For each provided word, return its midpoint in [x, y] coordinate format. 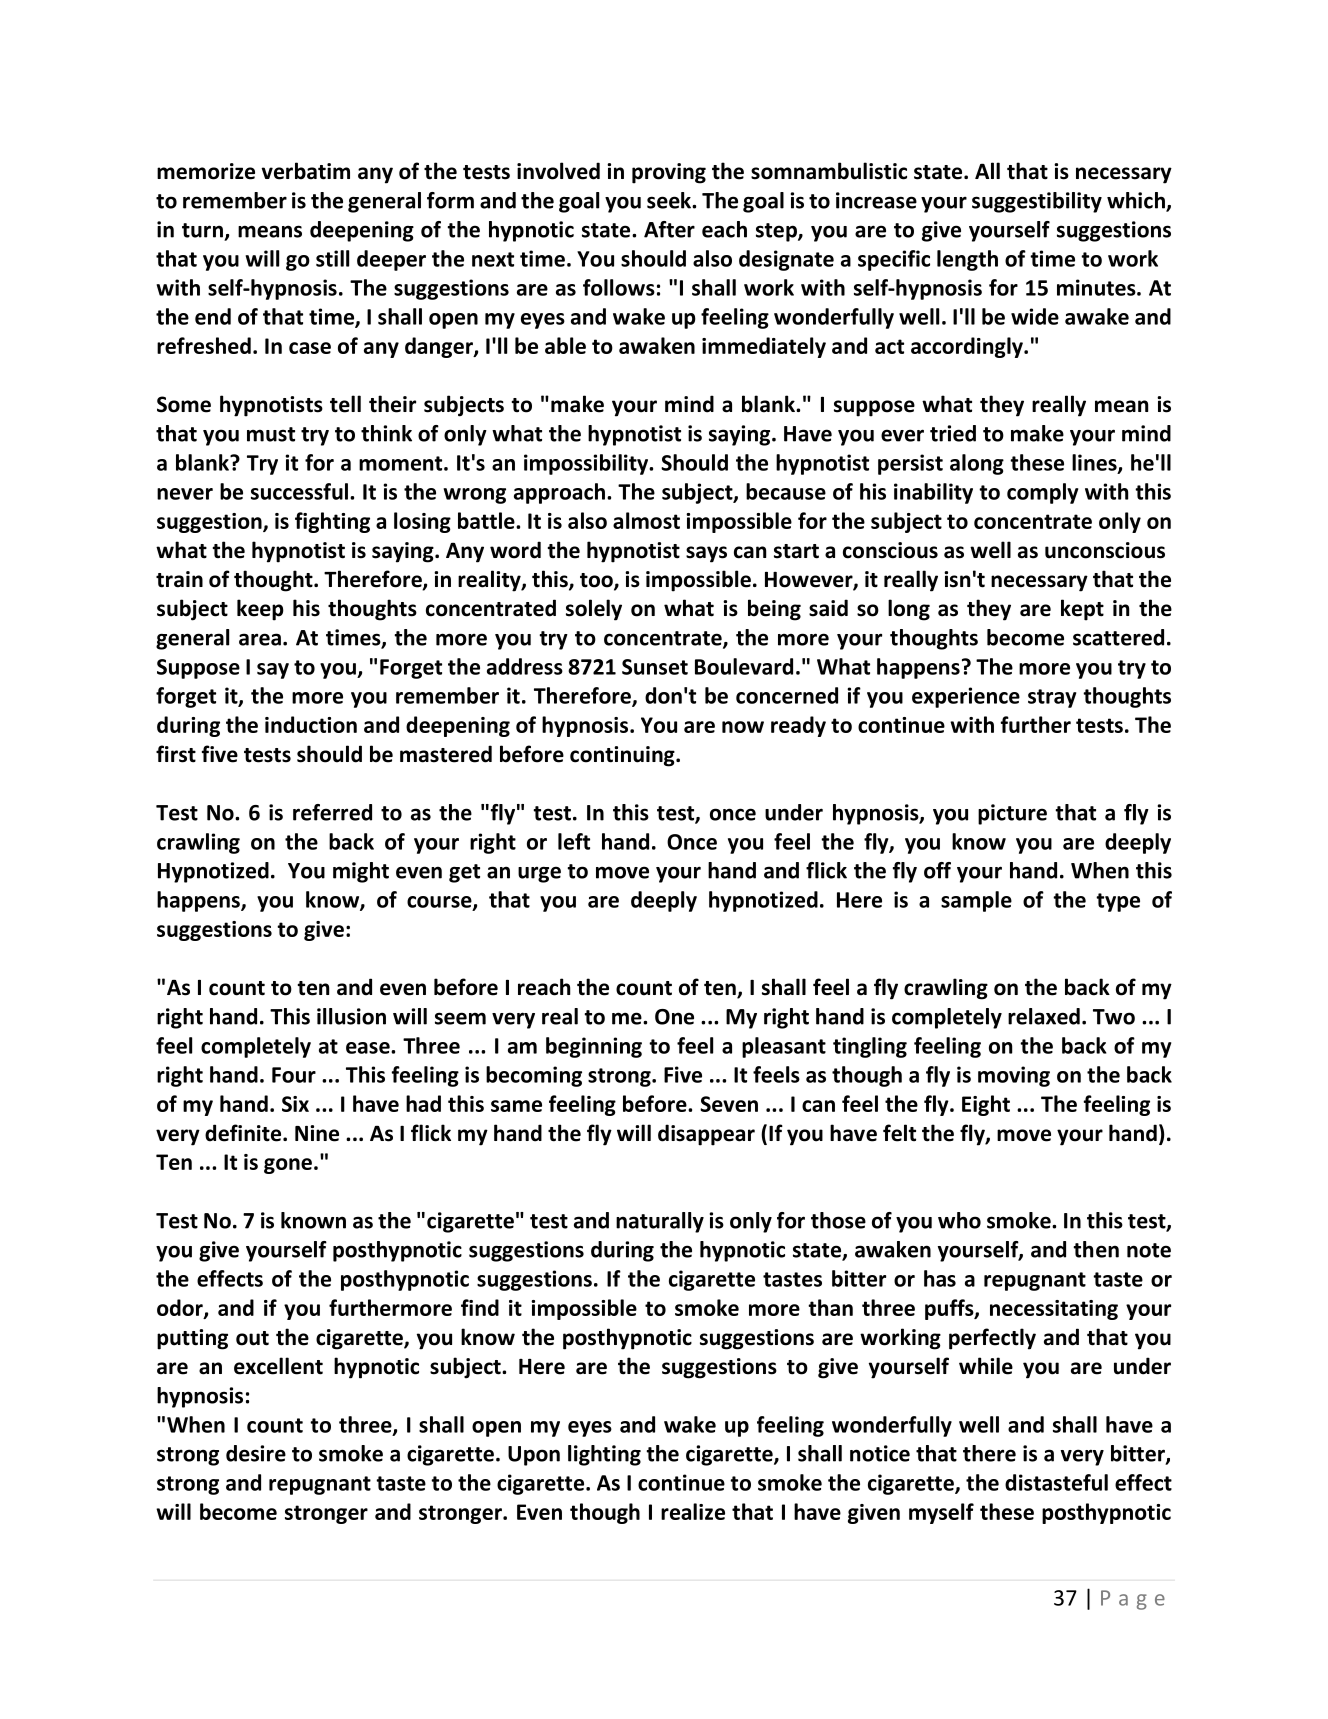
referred [332, 812]
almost [646, 520]
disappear [706, 1135]
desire [256, 1453]
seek [670, 200]
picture [1012, 814]
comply [1042, 493]
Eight [986, 1105]
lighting [604, 1455]
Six [295, 1104]
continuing [623, 756]
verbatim [305, 171]
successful [301, 491]
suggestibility [1037, 202]
